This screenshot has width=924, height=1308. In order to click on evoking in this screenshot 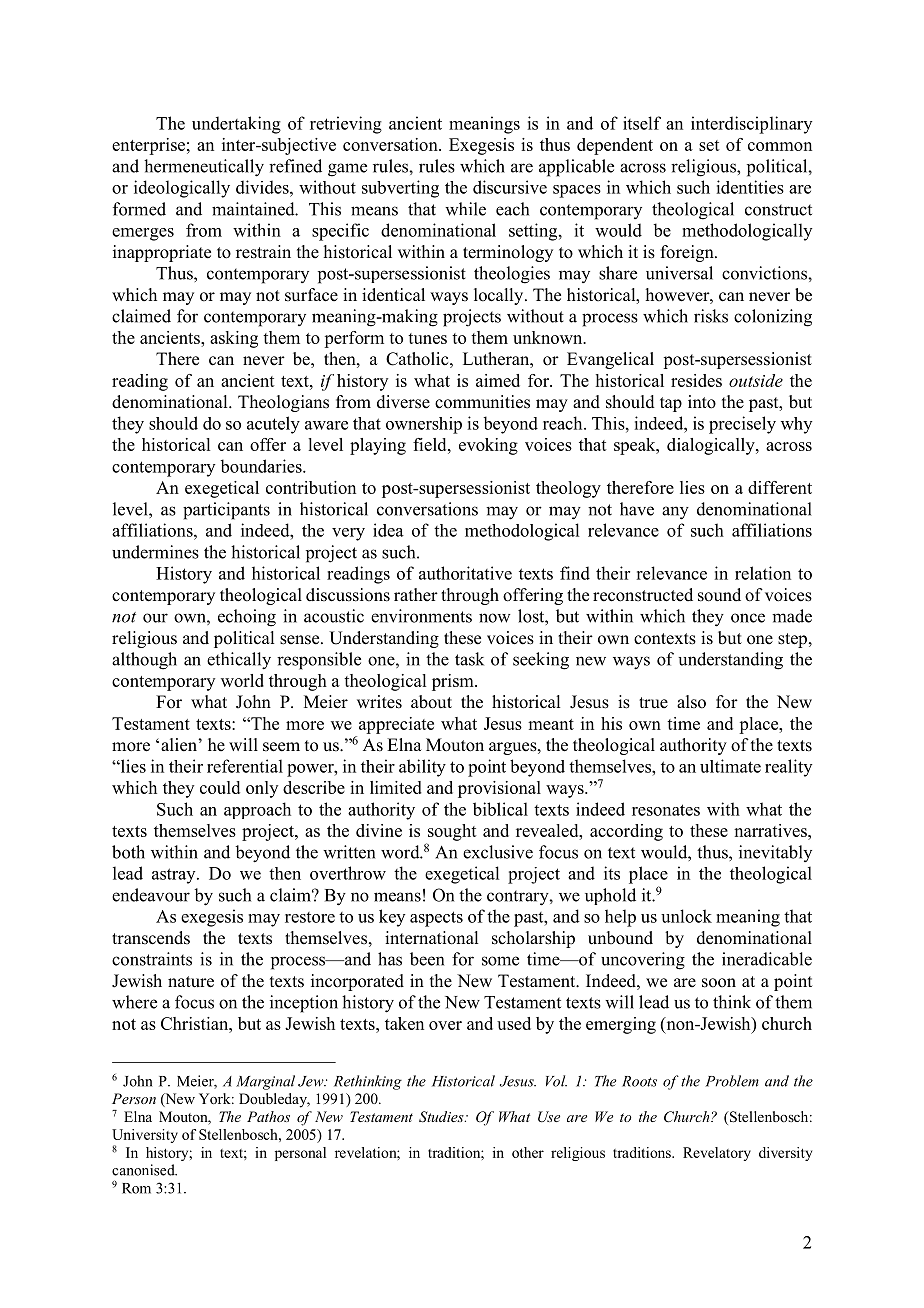, I will do `click(488, 446)`.
